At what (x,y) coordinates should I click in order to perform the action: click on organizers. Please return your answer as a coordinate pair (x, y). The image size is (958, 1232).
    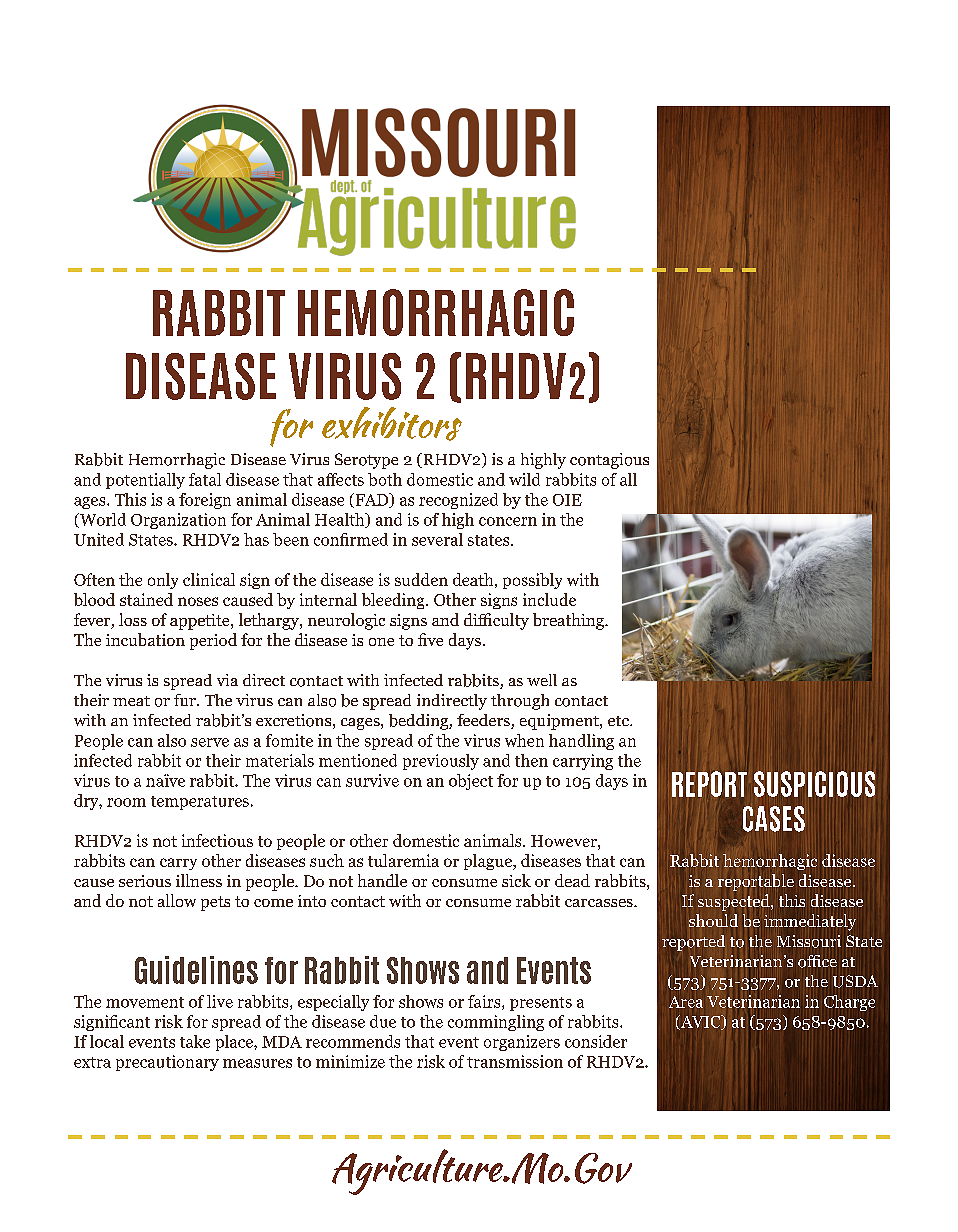
    Looking at the image, I should click on (522, 1043).
